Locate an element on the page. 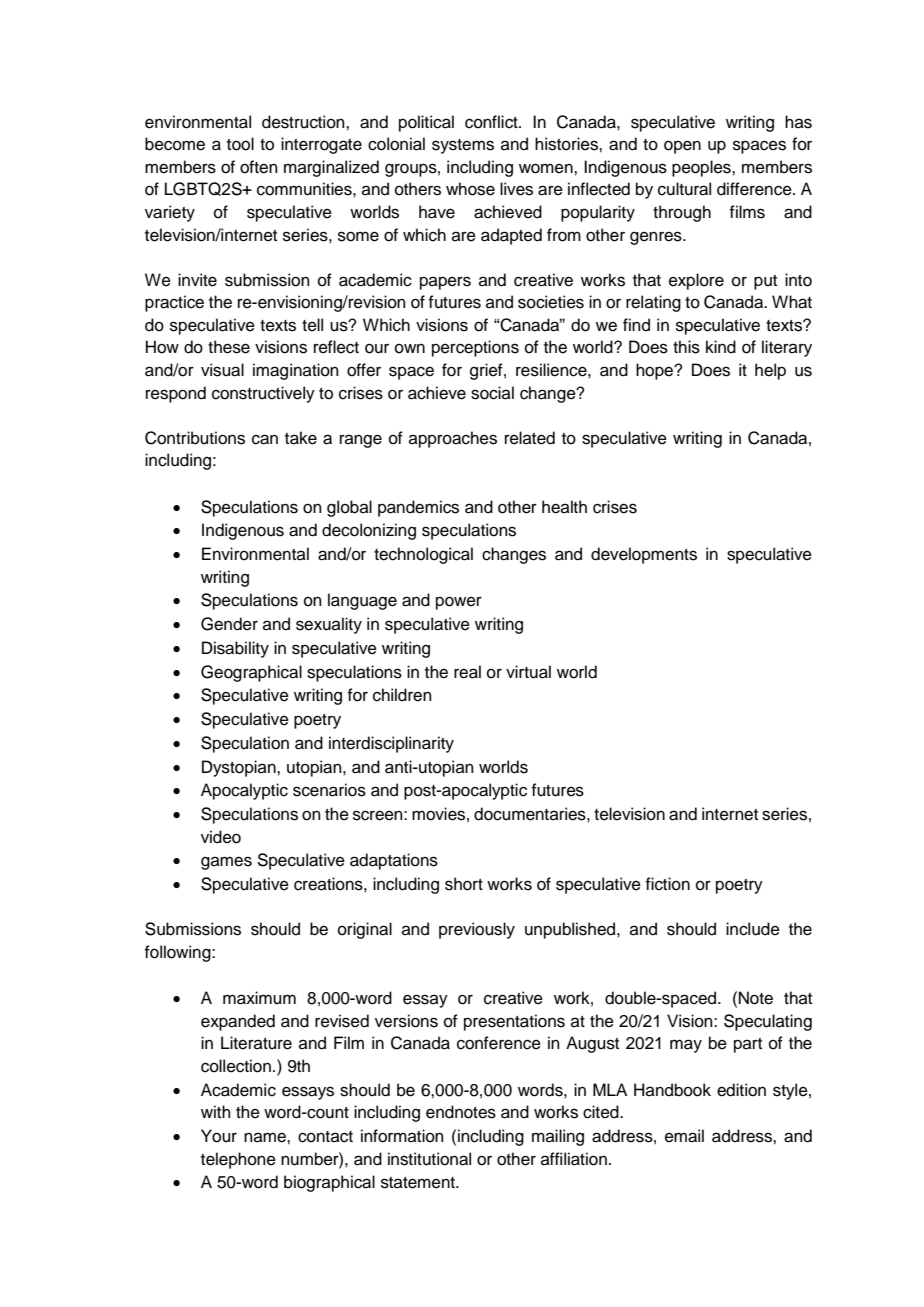 The height and width of the image is (1307, 924). systems is located at coordinates (463, 146).
